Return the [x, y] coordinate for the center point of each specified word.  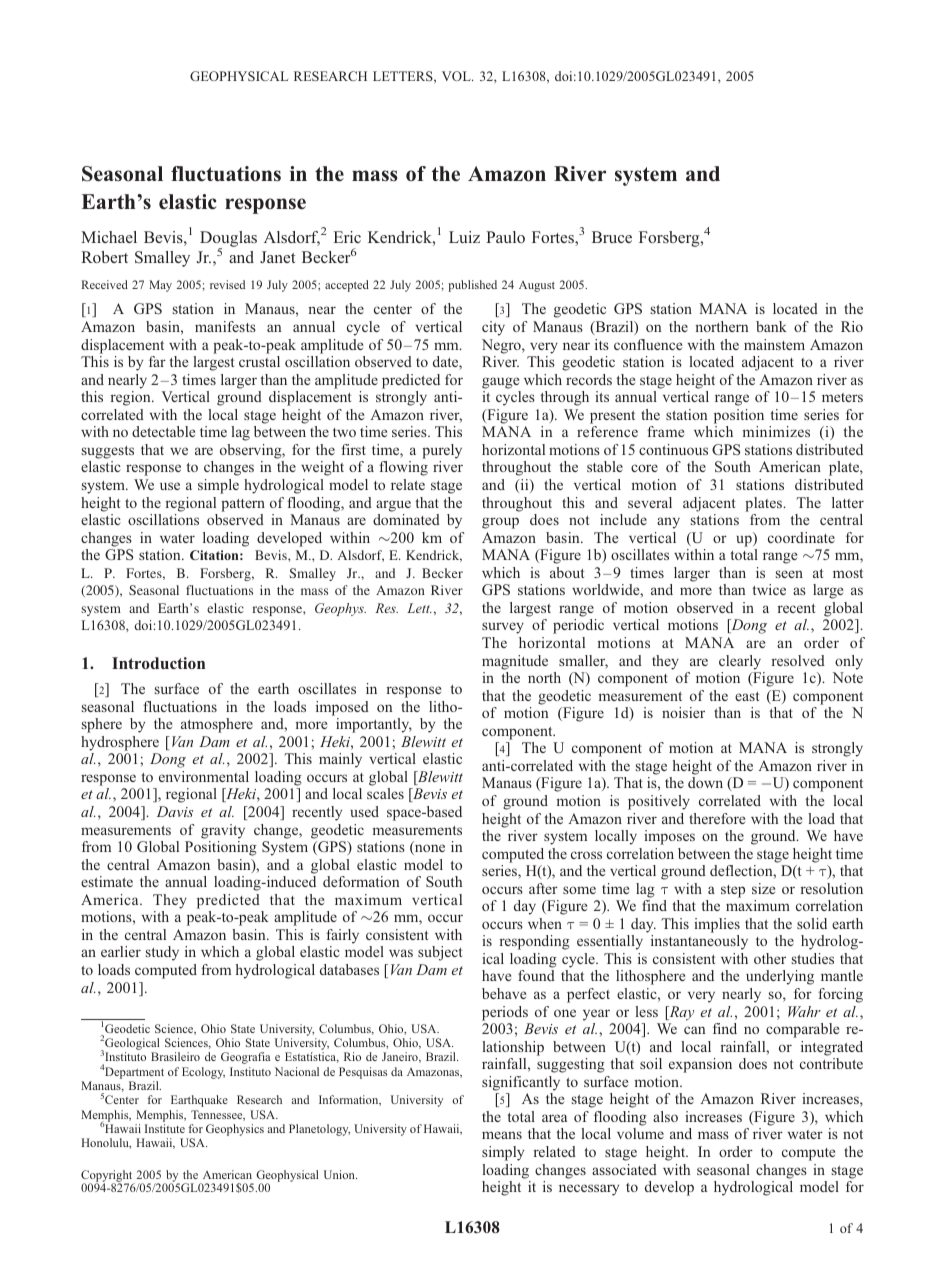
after [543, 888]
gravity [223, 831]
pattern [243, 505]
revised [227, 284]
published [473, 286]
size [763, 888]
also [665, 1116]
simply [503, 1153]
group [500, 523]
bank [771, 326]
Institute [165, 1128]
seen [789, 574]
